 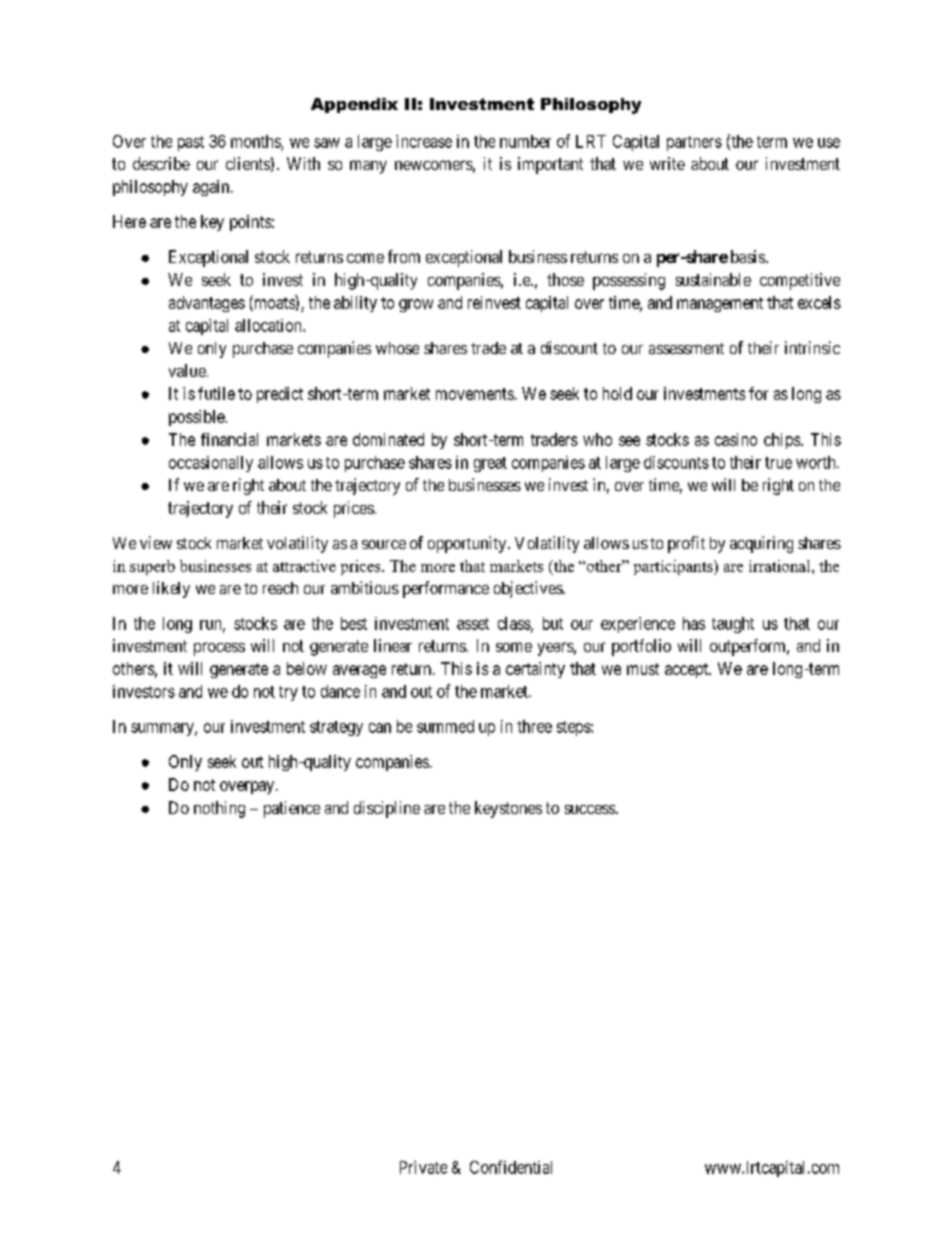 What do you see at coordinates (191, 143) in the screenshot?
I see `past` at bounding box center [191, 143].
